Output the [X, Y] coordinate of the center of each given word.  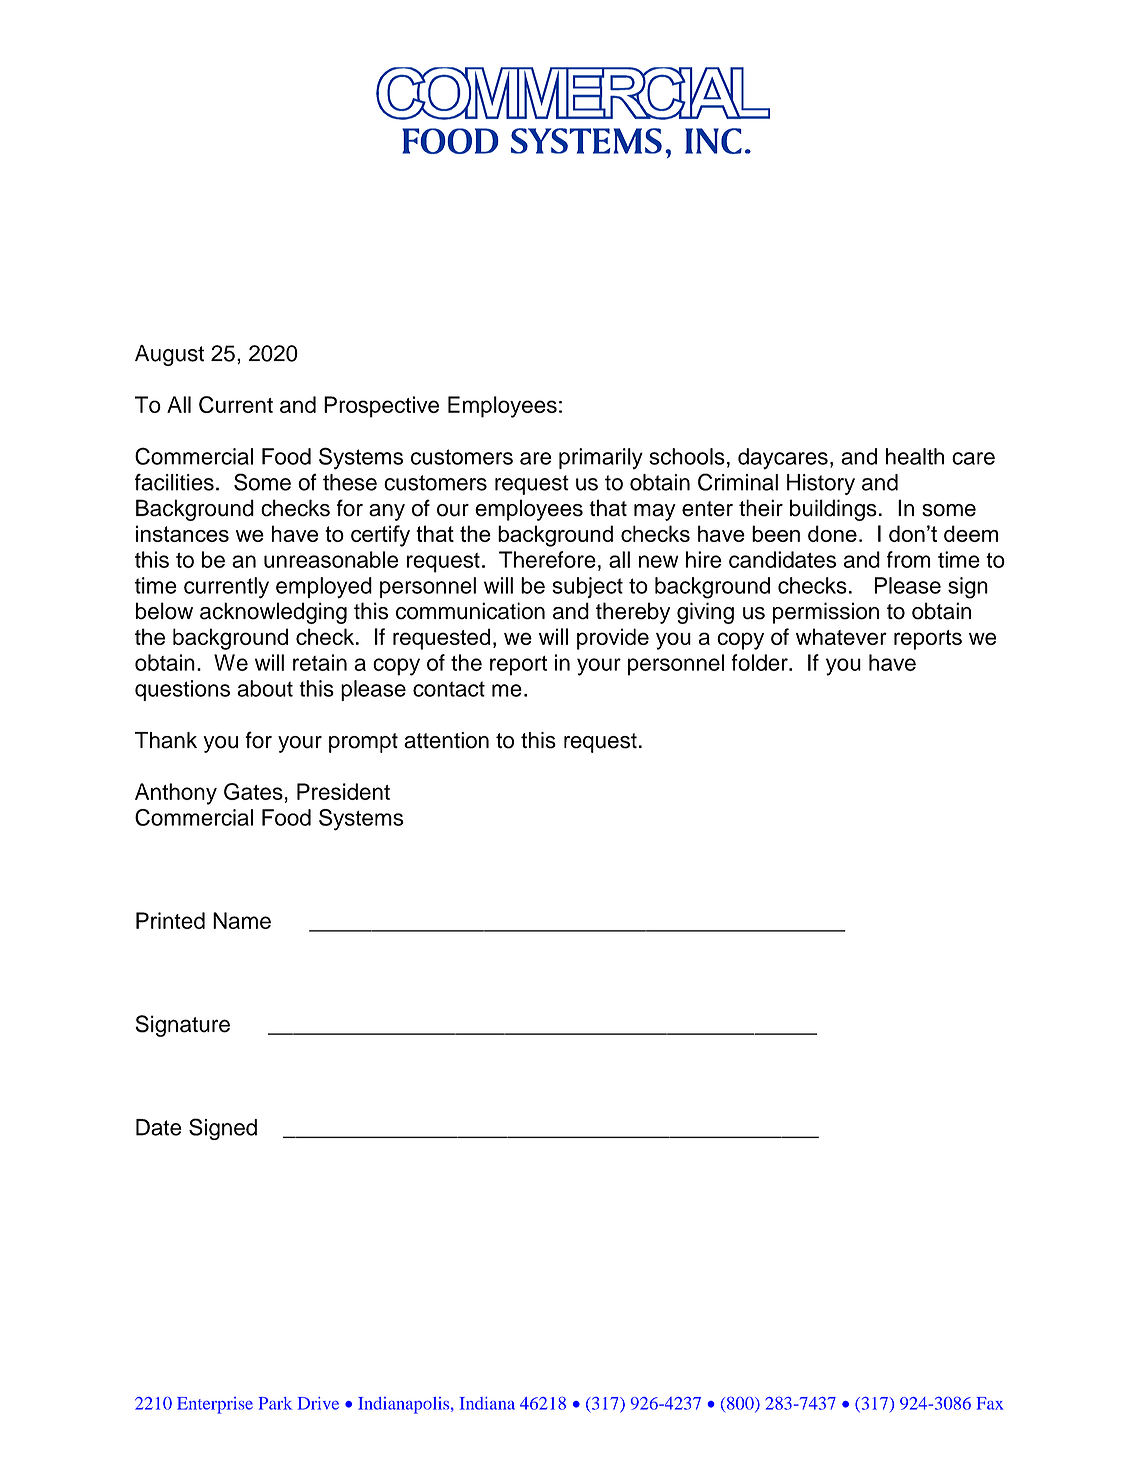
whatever [841, 636]
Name [242, 920]
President [343, 791]
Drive [318, 1403]
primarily [601, 458]
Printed [170, 920]
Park [275, 1403]
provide [613, 639]
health [915, 456]
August [169, 355]
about [265, 688]
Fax [990, 1403]
